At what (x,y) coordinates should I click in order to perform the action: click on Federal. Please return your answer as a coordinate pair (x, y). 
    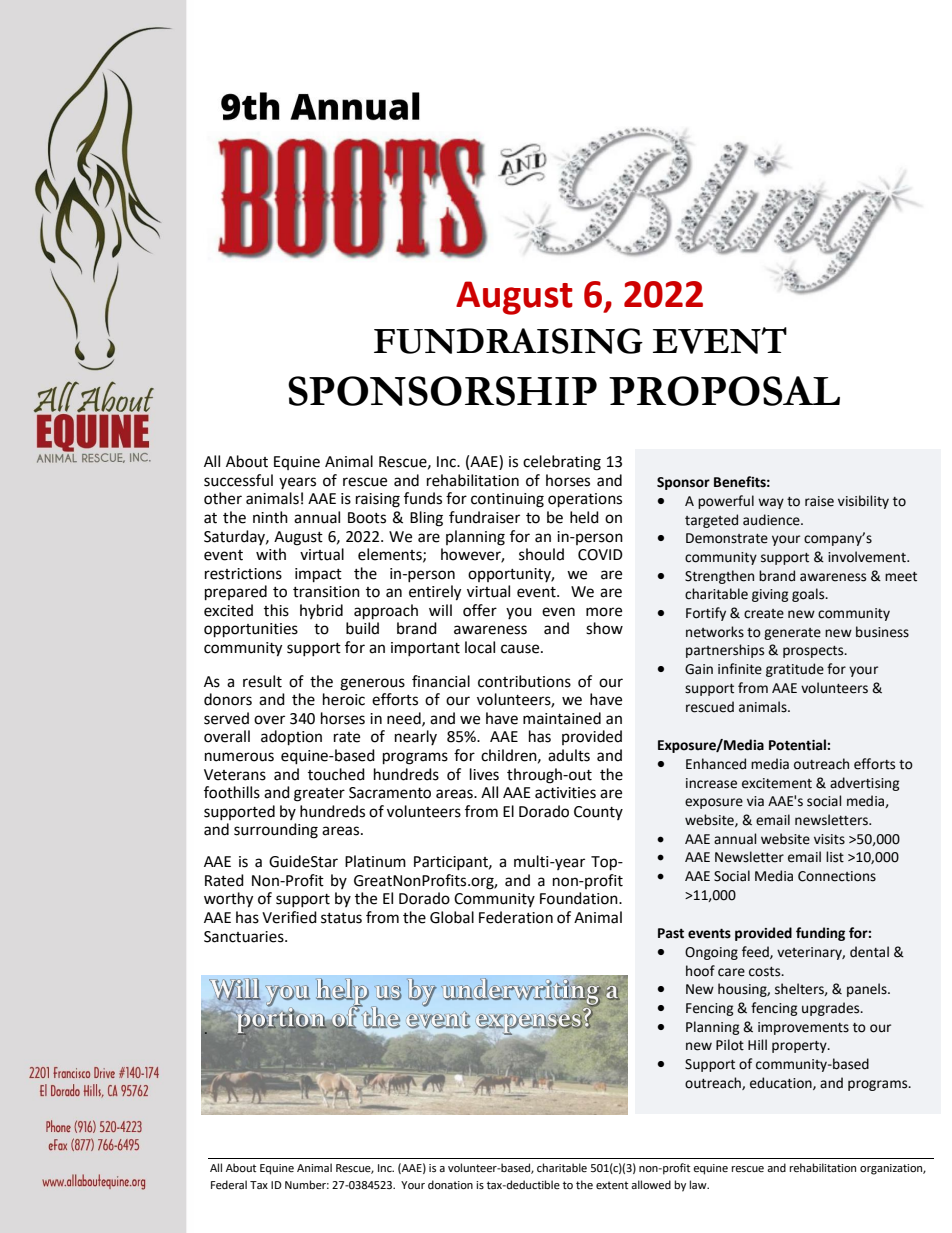
    Looking at the image, I should click on (229, 1185).
